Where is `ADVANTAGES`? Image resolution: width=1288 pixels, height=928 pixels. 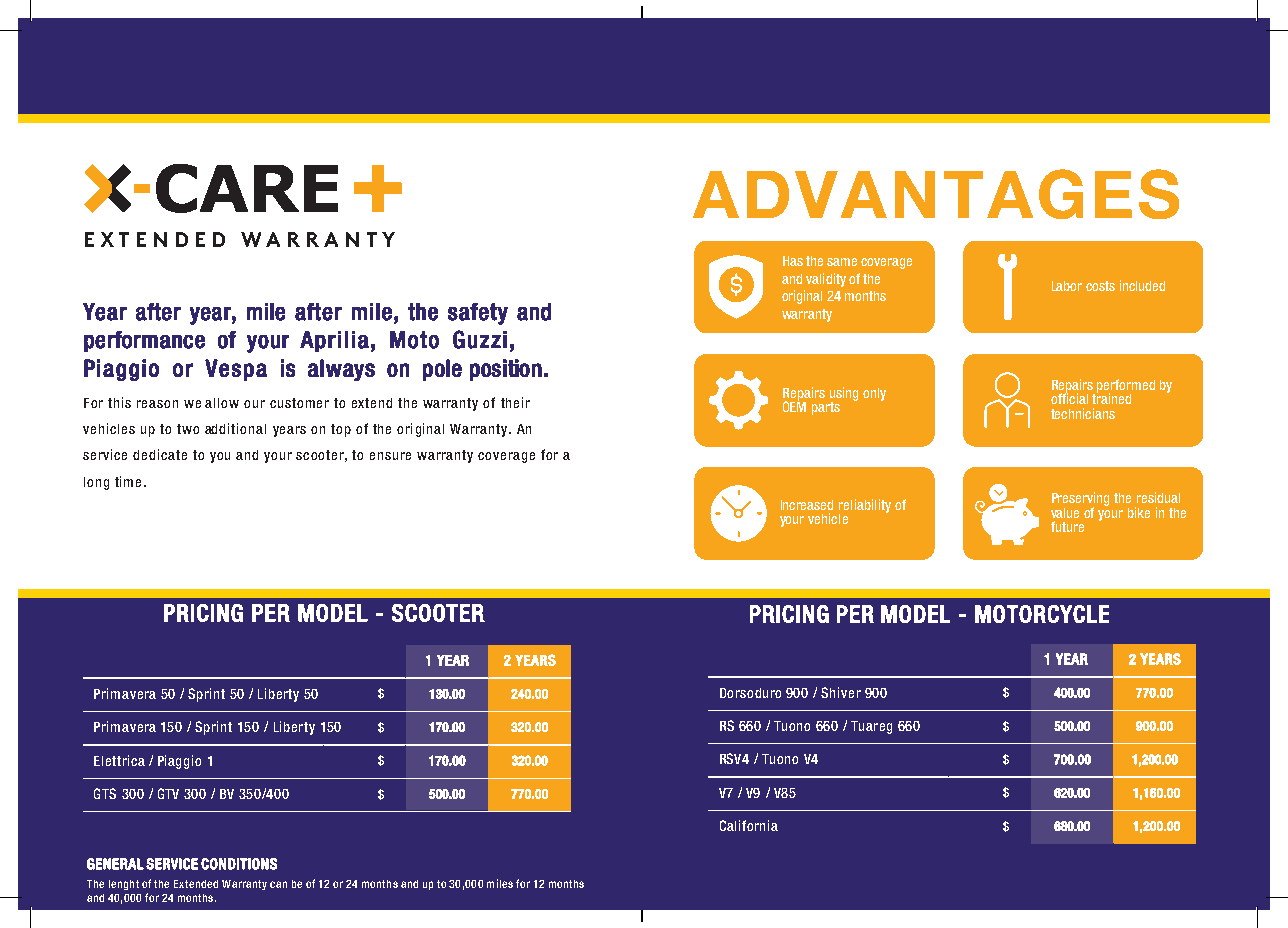
ADVANTAGES is located at coordinates (936, 194).
